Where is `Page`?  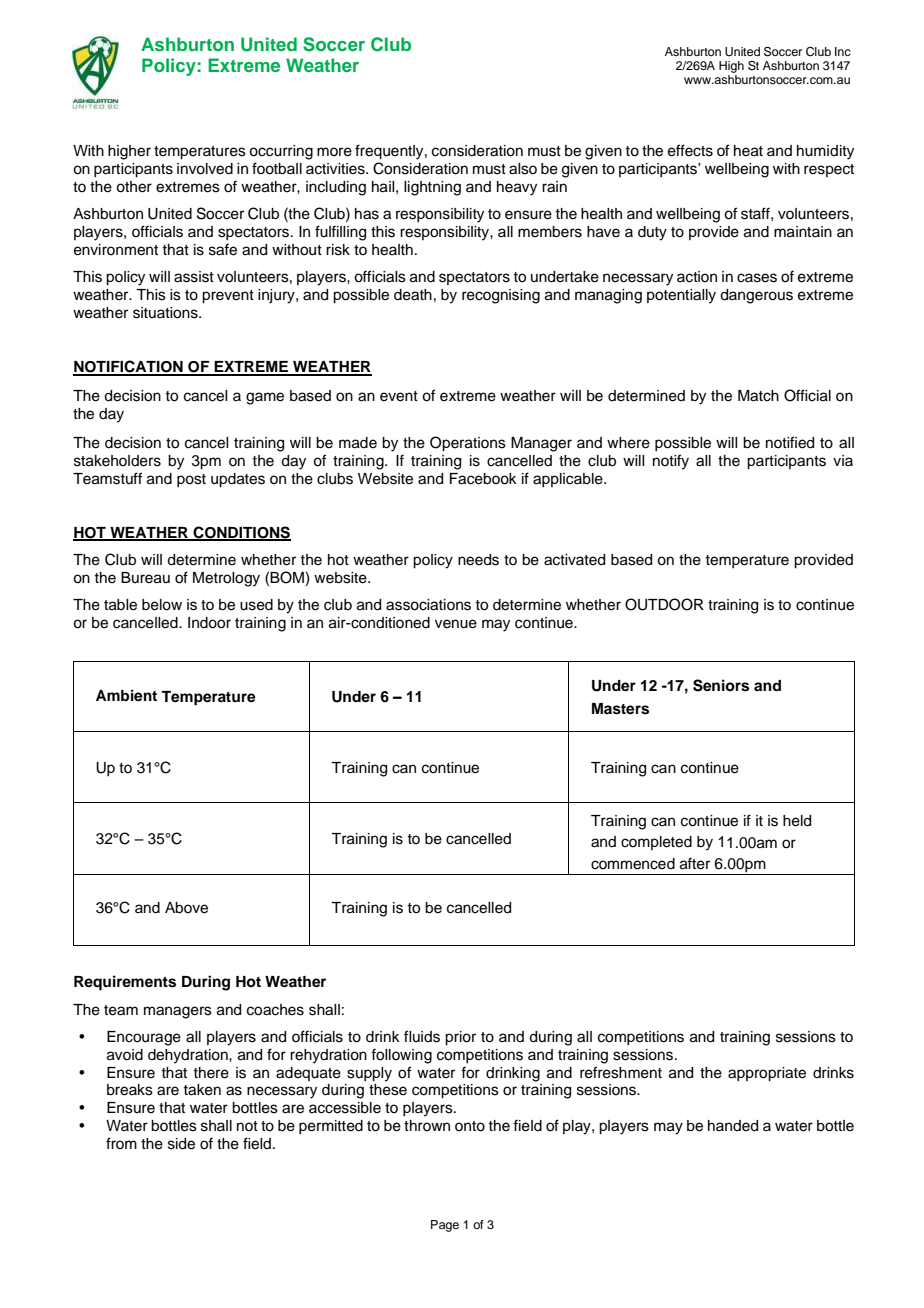
Page is located at coordinates (445, 1226).
